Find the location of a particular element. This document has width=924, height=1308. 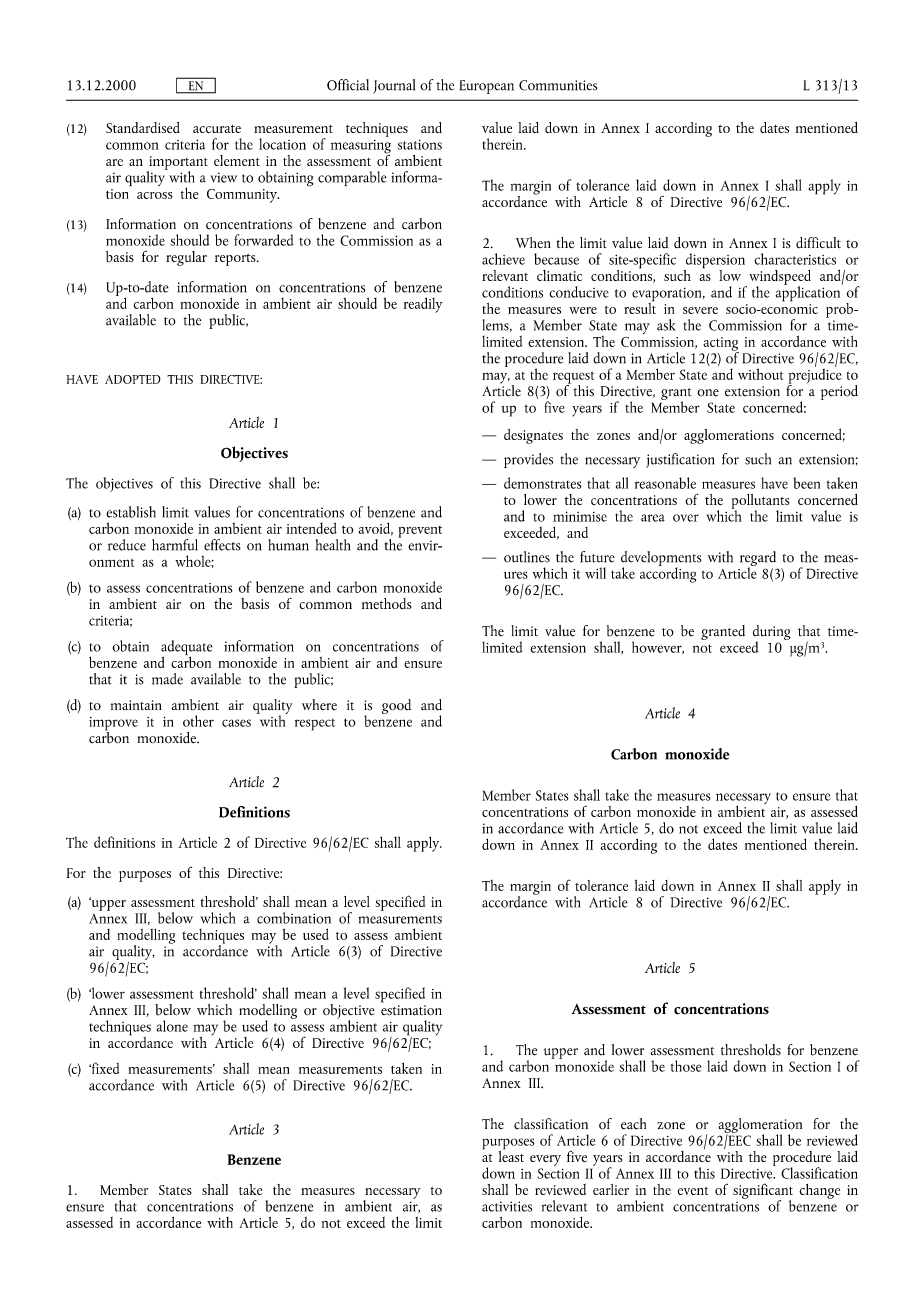

European is located at coordinates (487, 87).
